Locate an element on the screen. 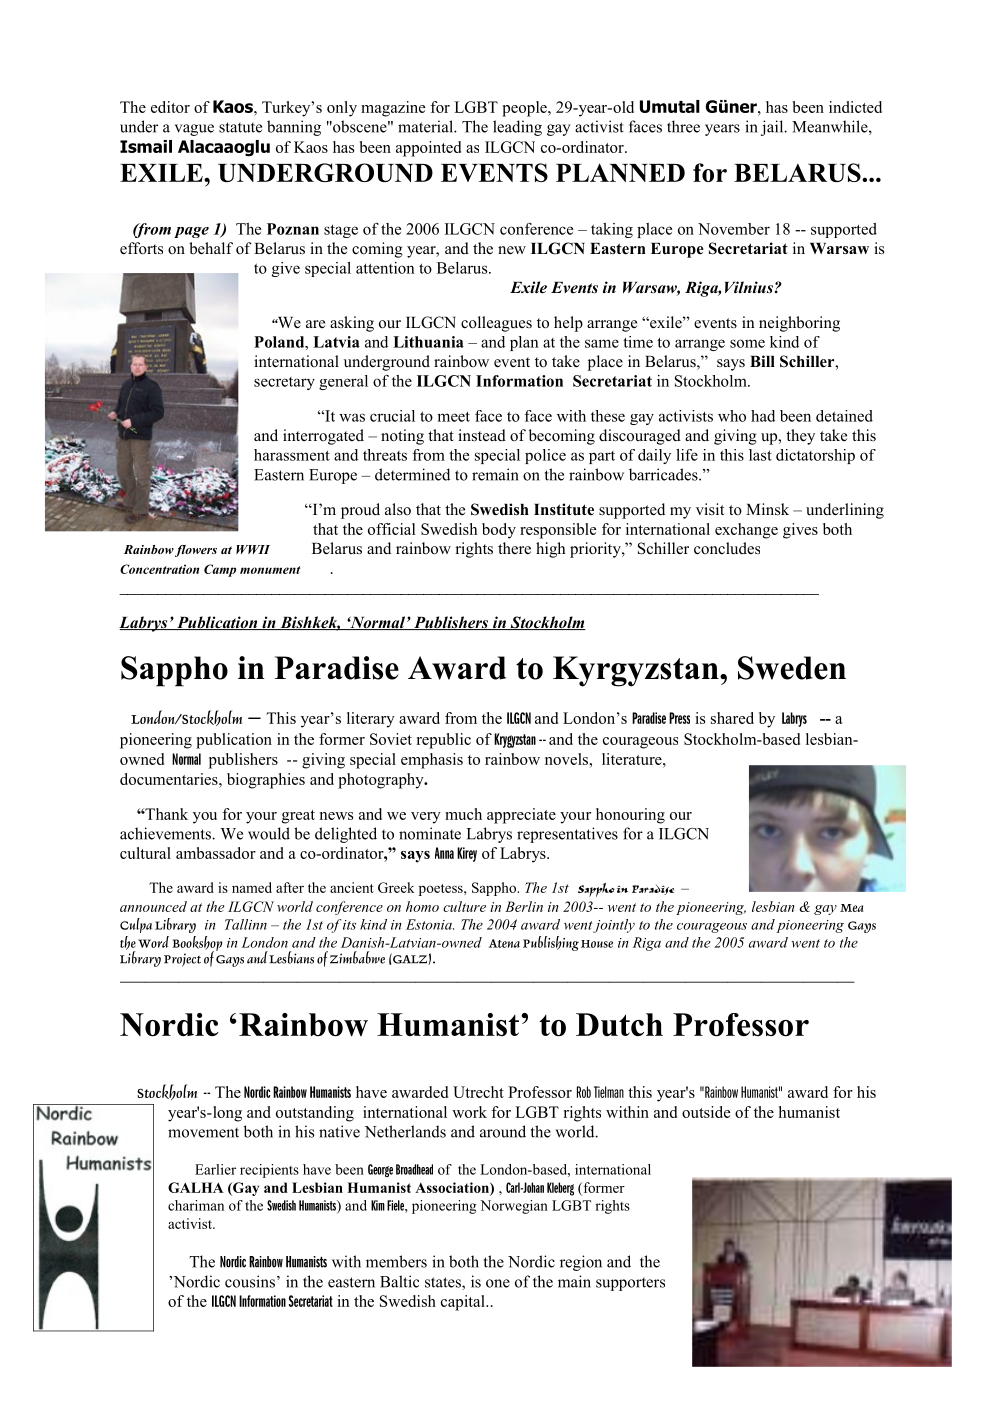  republic is located at coordinates (444, 741).
